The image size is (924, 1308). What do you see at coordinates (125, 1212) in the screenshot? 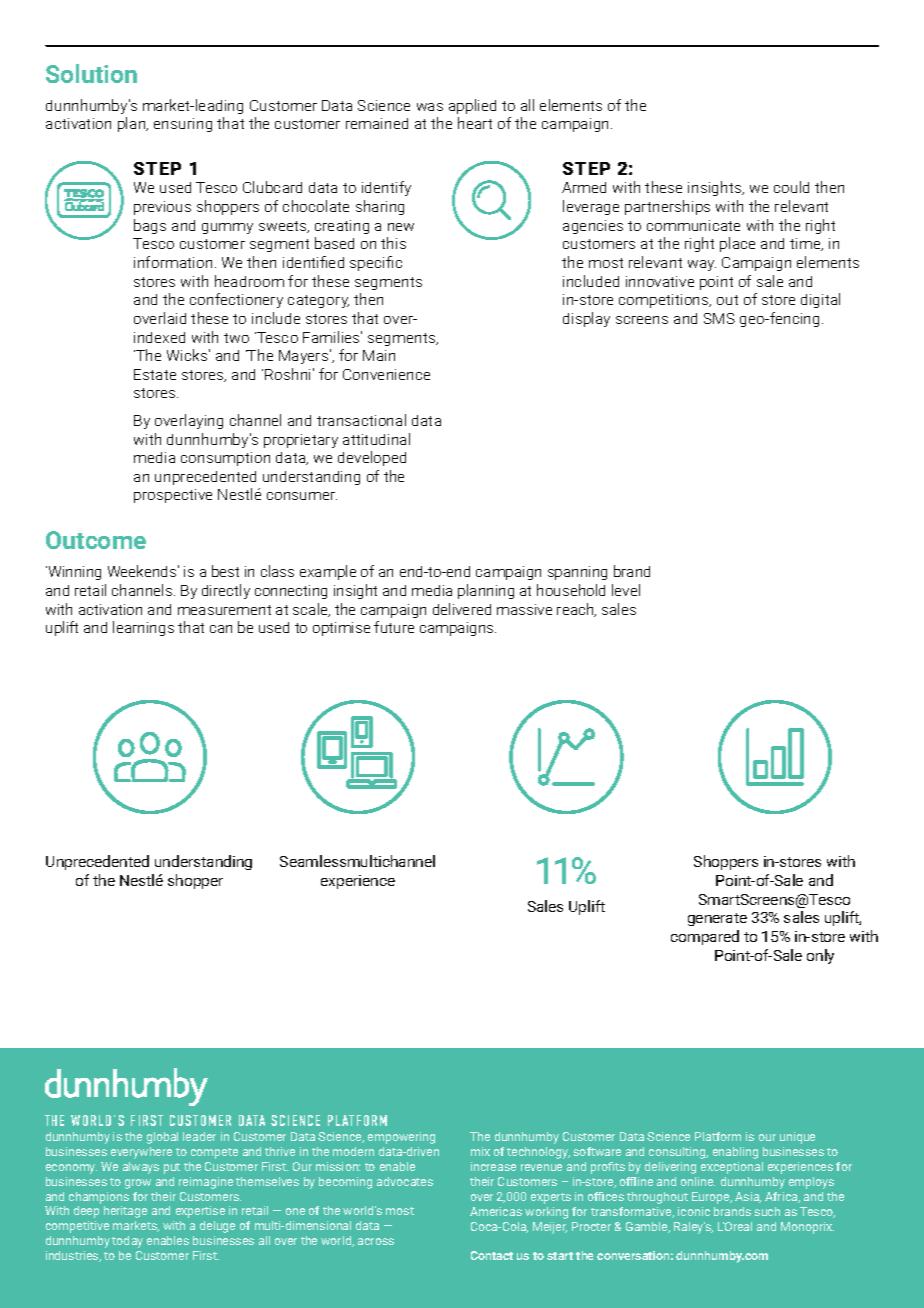
I see `heritage` at bounding box center [125, 1212].
